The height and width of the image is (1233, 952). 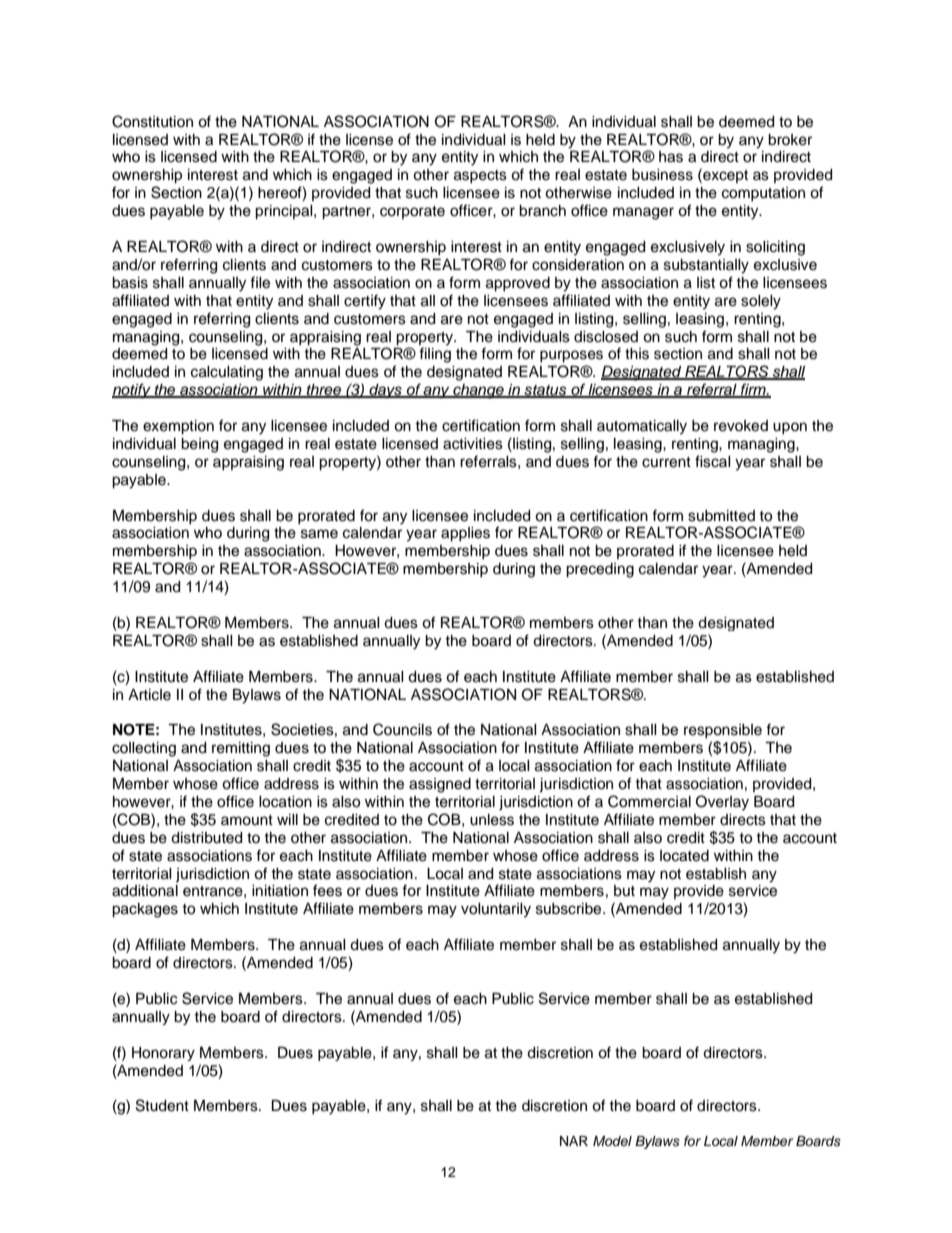 What do you see at coordinates (722, 803) in the image?
I see `Overlay` at bounding box center [722, 803].
